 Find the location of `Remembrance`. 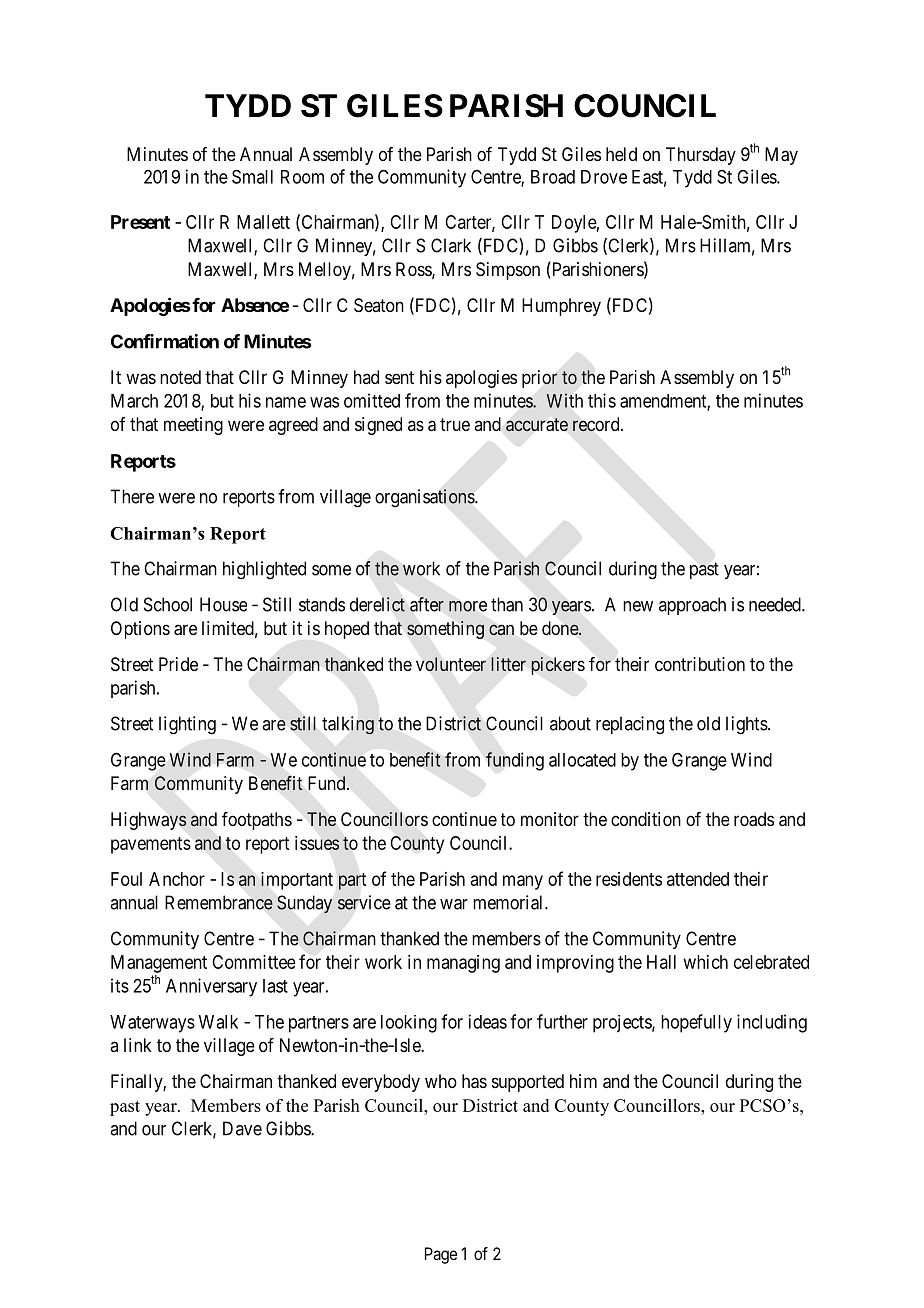

Remembrance is located at coordinates (219, 902).
